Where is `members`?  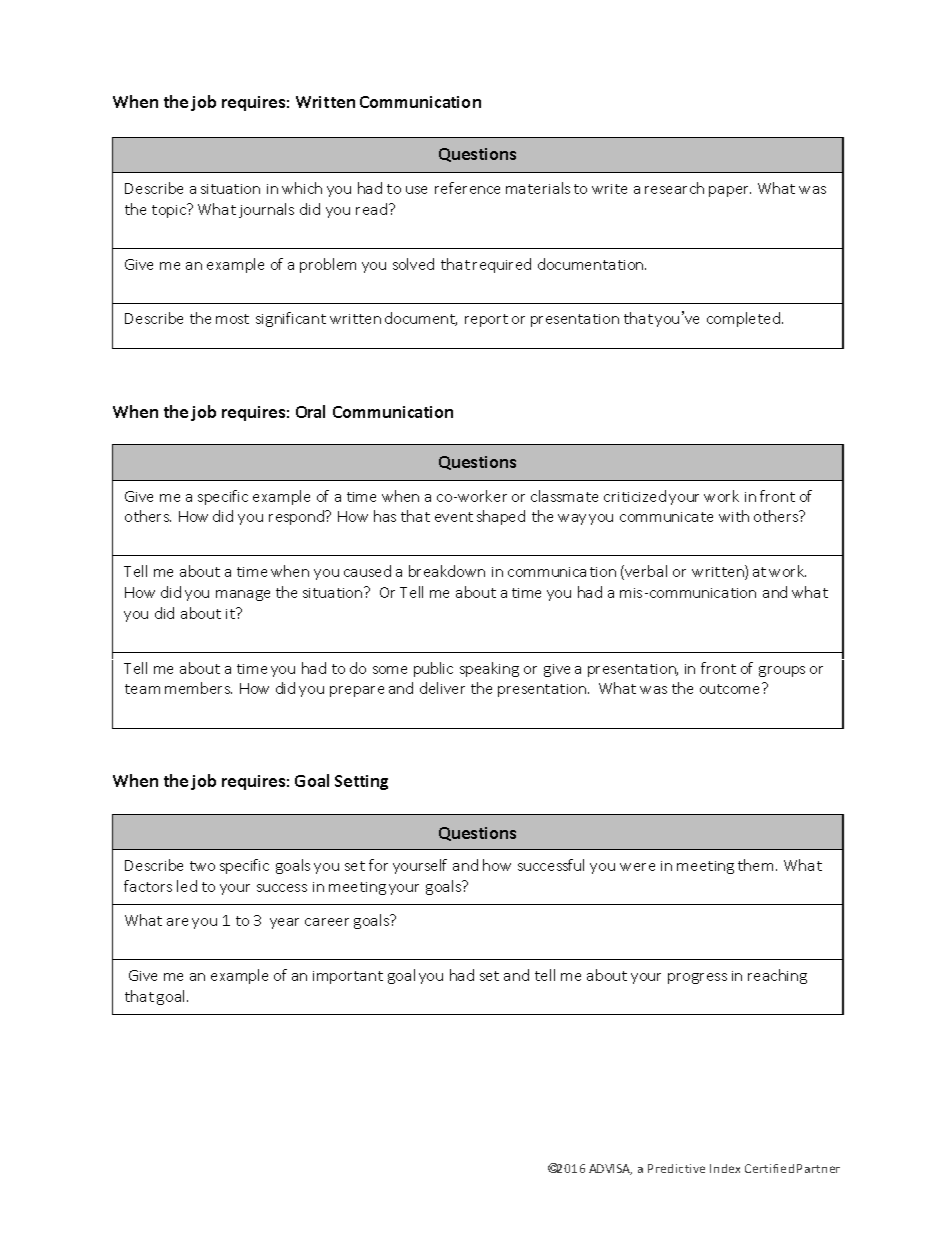
members is located at coordinates (198, 688).
